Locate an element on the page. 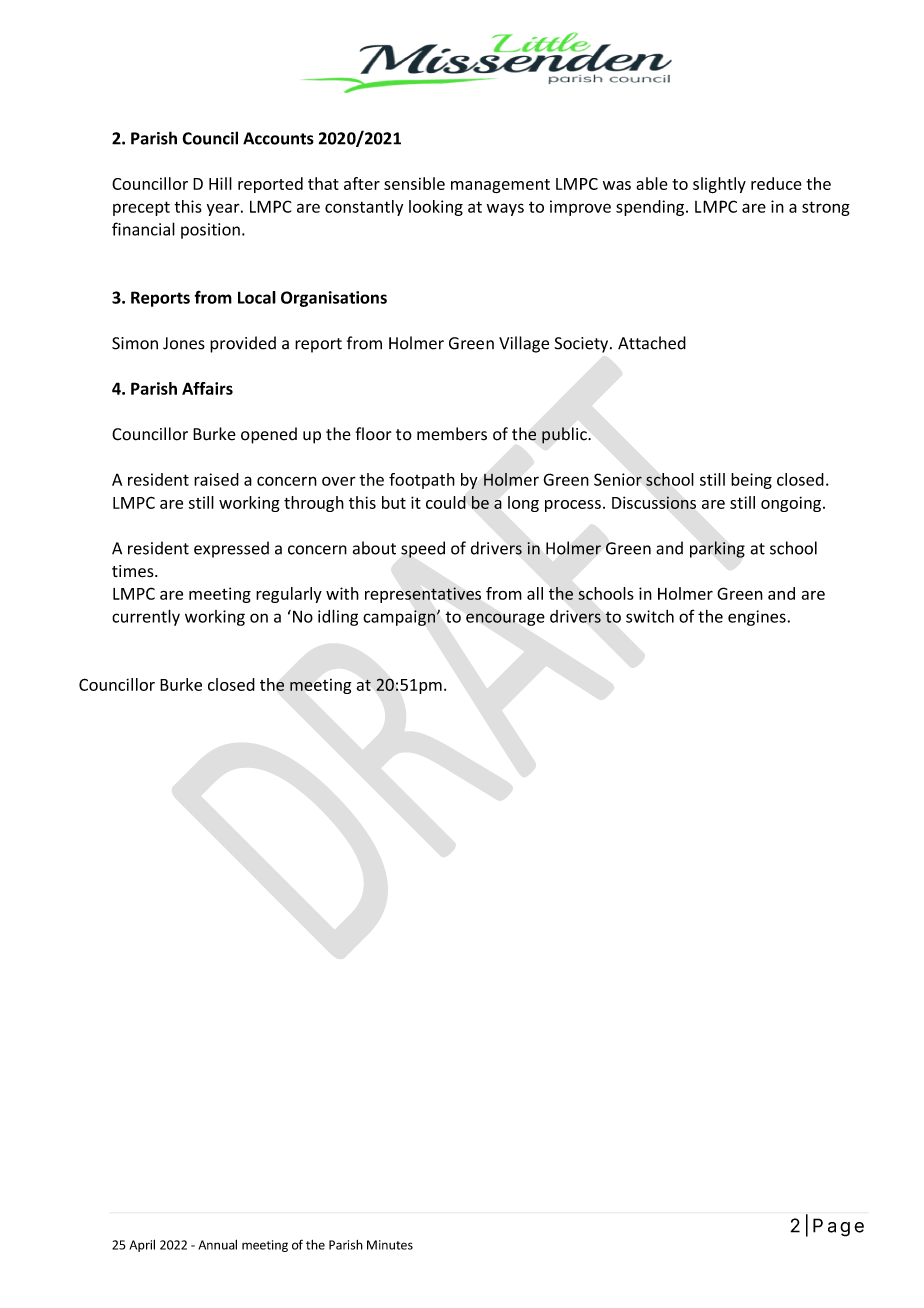 This image has height=1308, width=924. management is located at coordinates (500, 186).
